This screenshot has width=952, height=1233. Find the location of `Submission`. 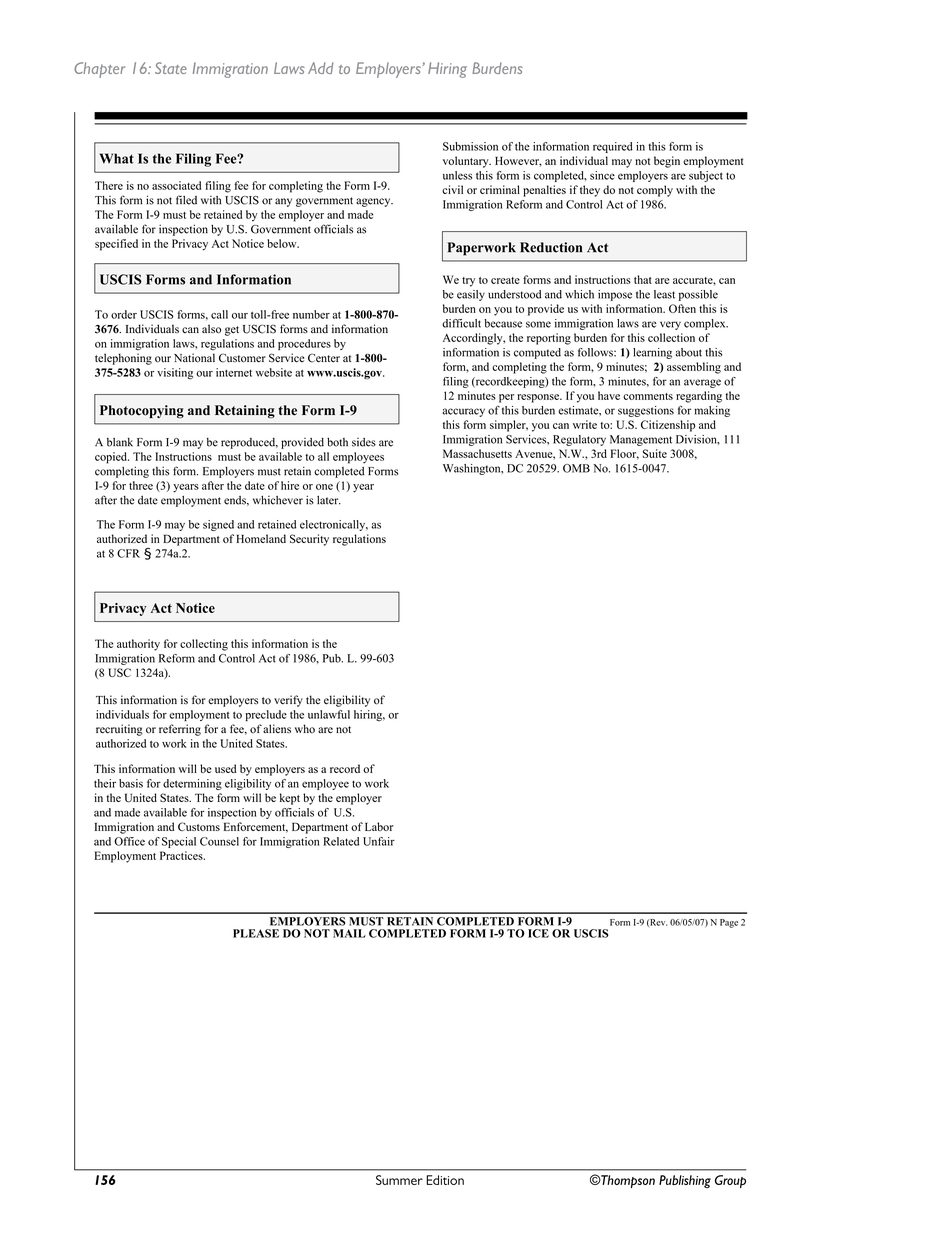

Submission is located at coordinates (470, 146).
